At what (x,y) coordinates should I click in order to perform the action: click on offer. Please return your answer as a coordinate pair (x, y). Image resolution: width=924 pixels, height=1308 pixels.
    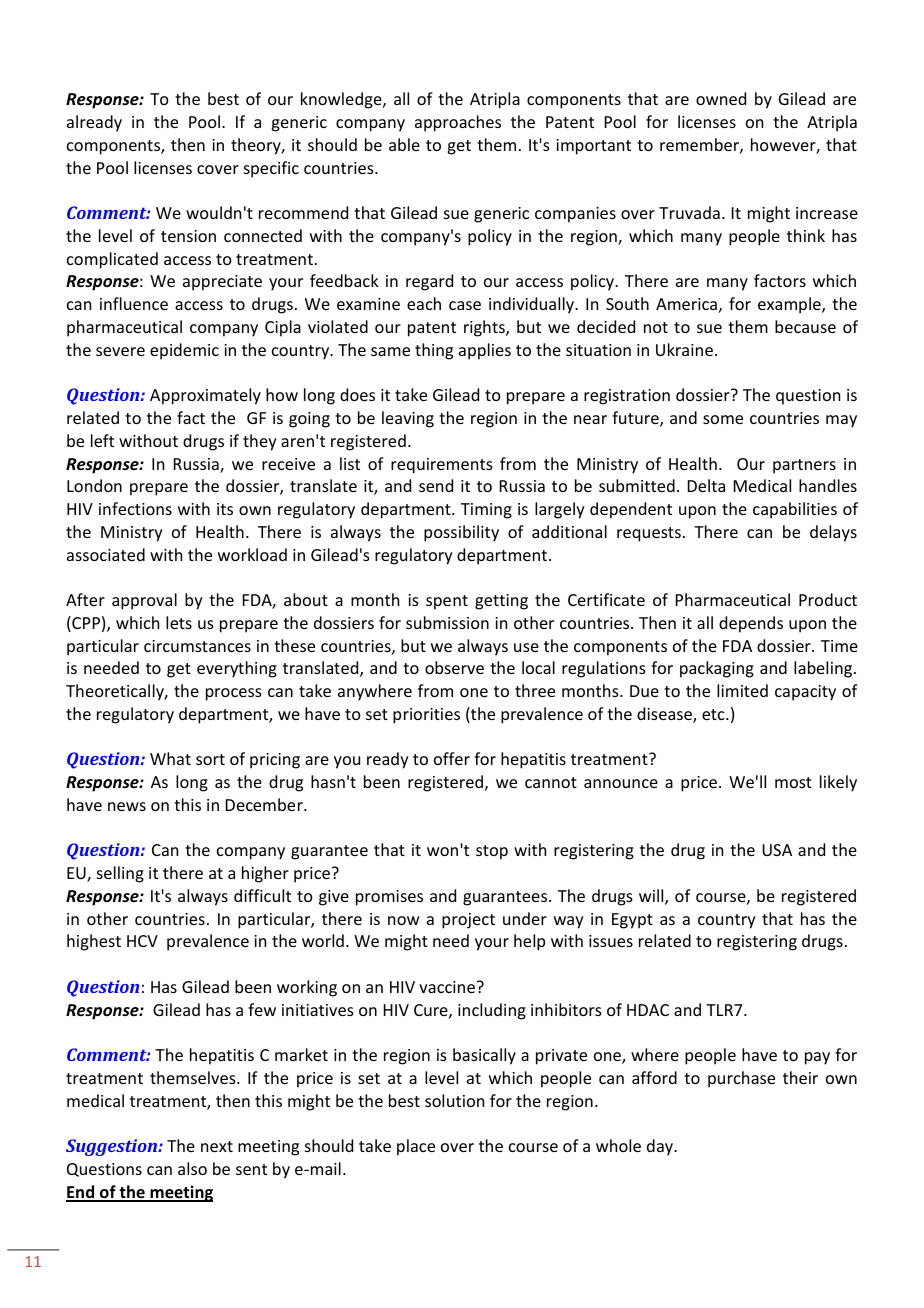
    Looking at the image, I should click on (452, 758).
